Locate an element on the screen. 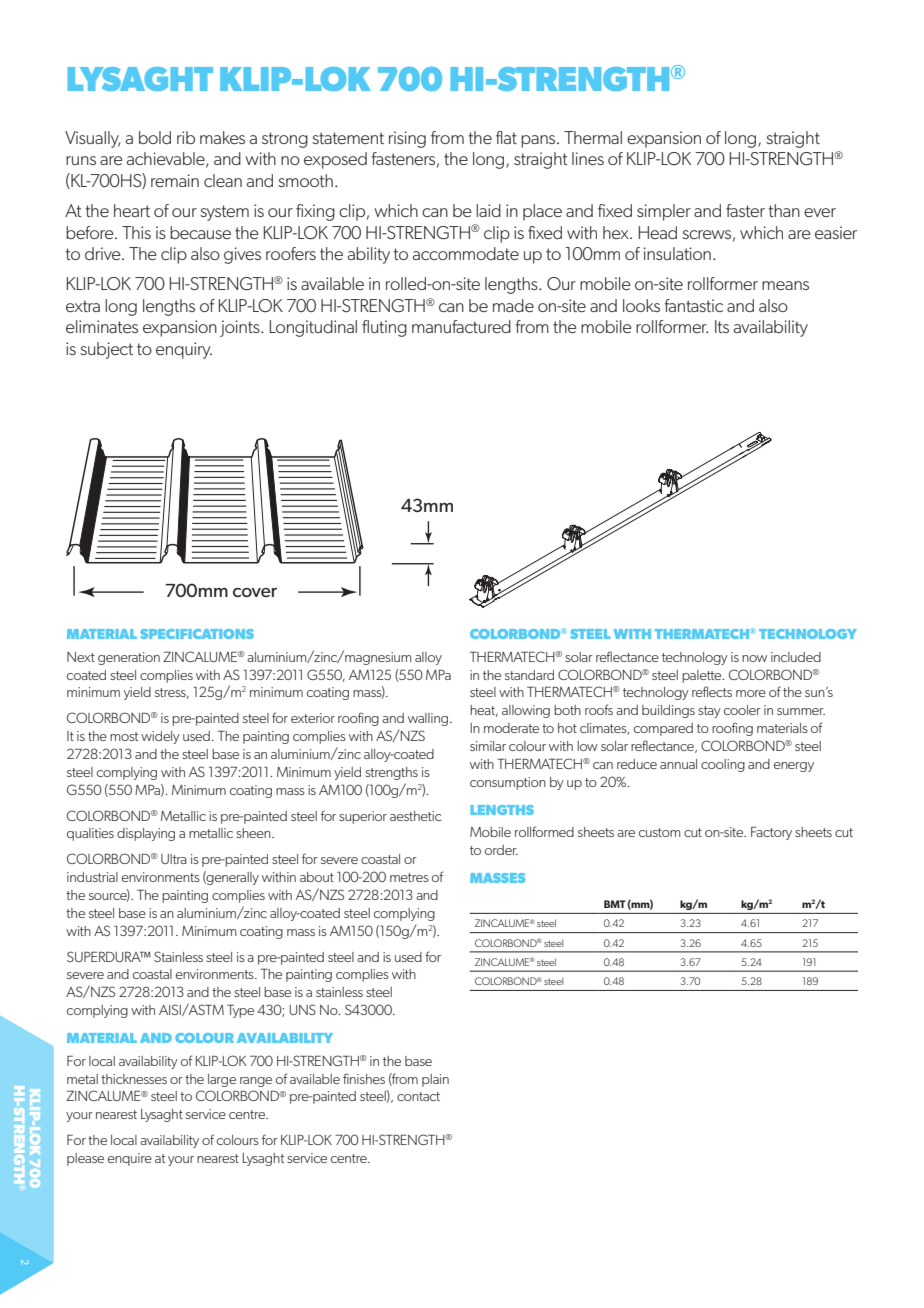  faster is located at coordinates (745, 210).
